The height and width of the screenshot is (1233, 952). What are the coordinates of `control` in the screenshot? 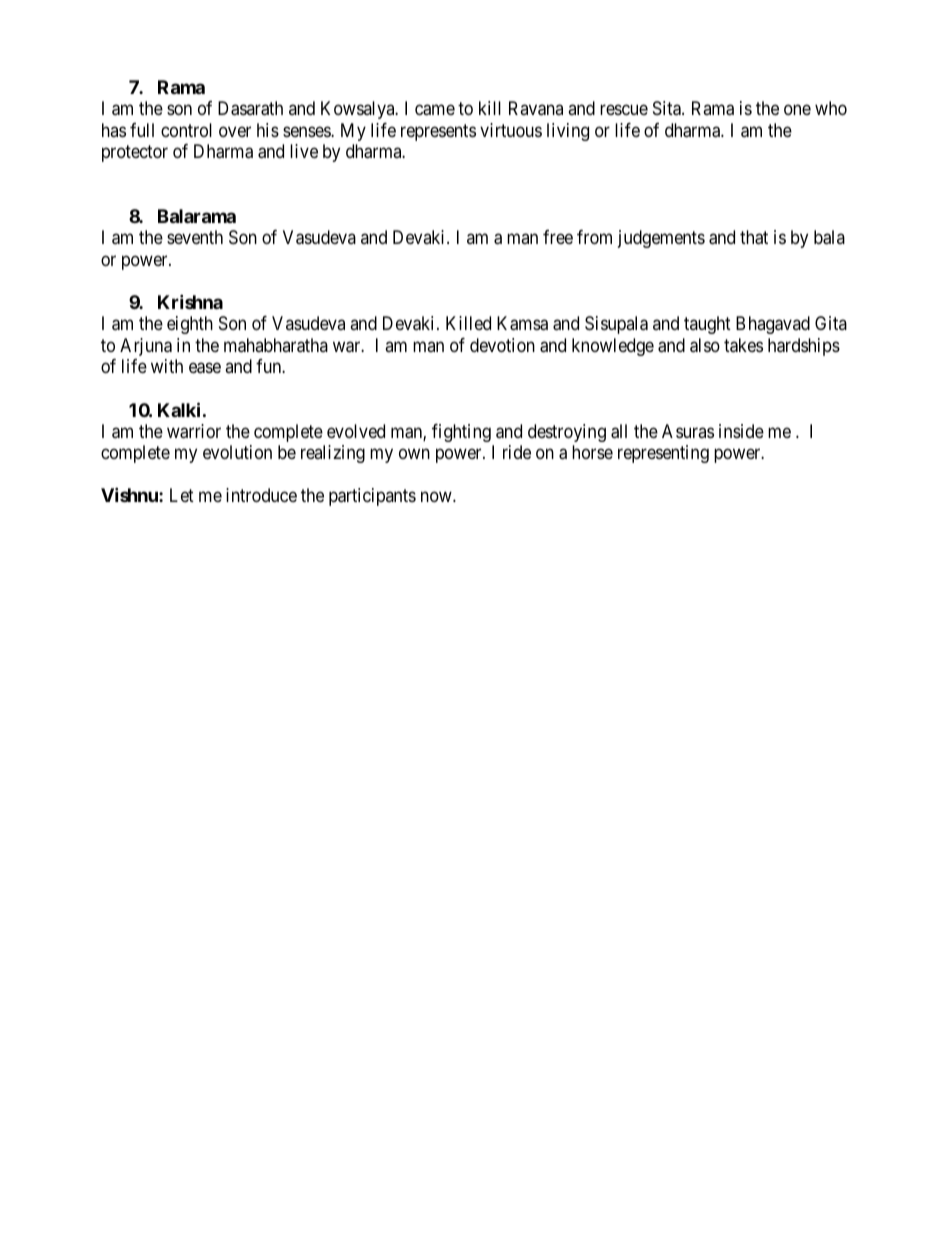 It's located at (186, 130).
